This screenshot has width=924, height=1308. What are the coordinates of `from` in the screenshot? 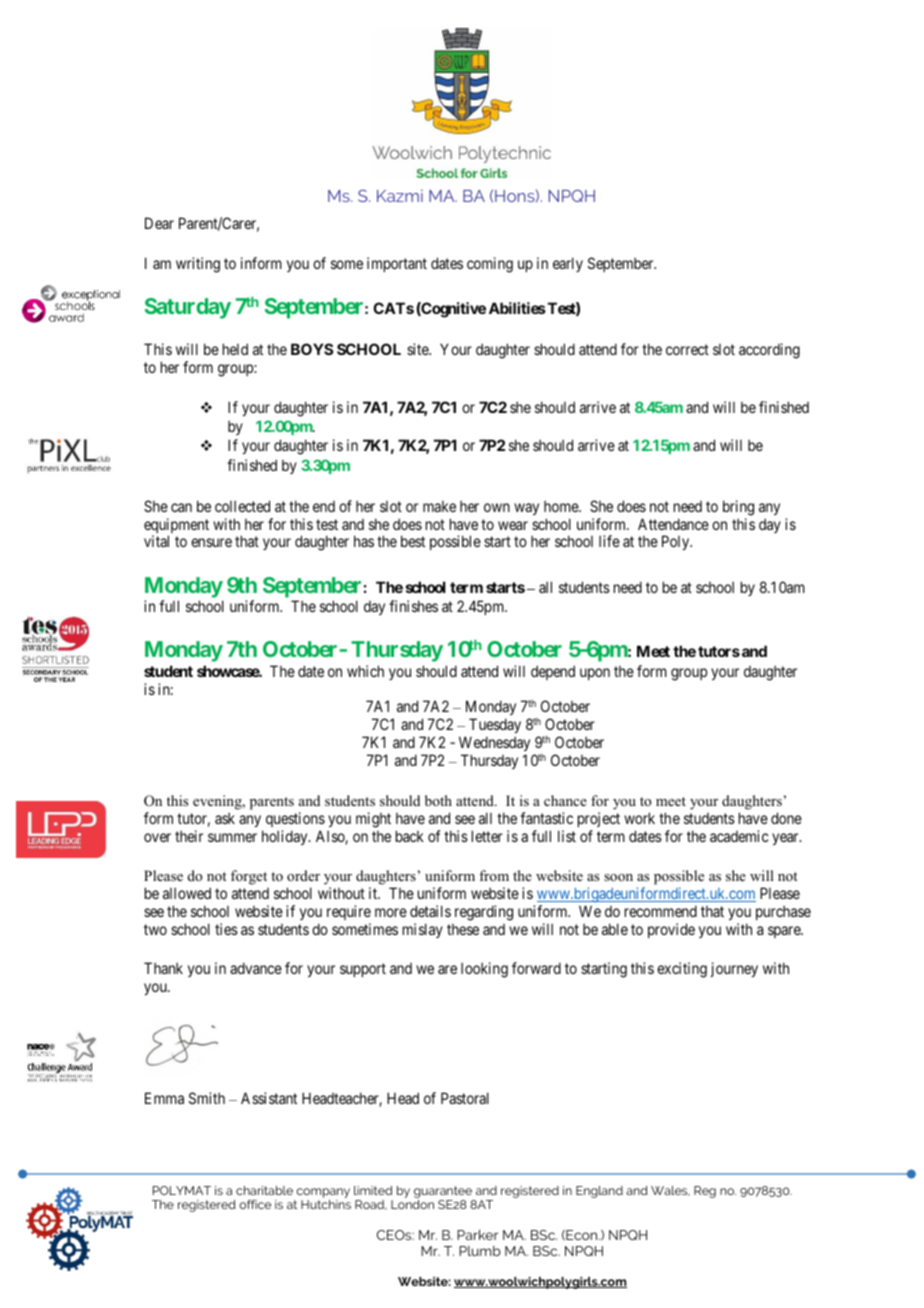 It's located at (494, 875).
